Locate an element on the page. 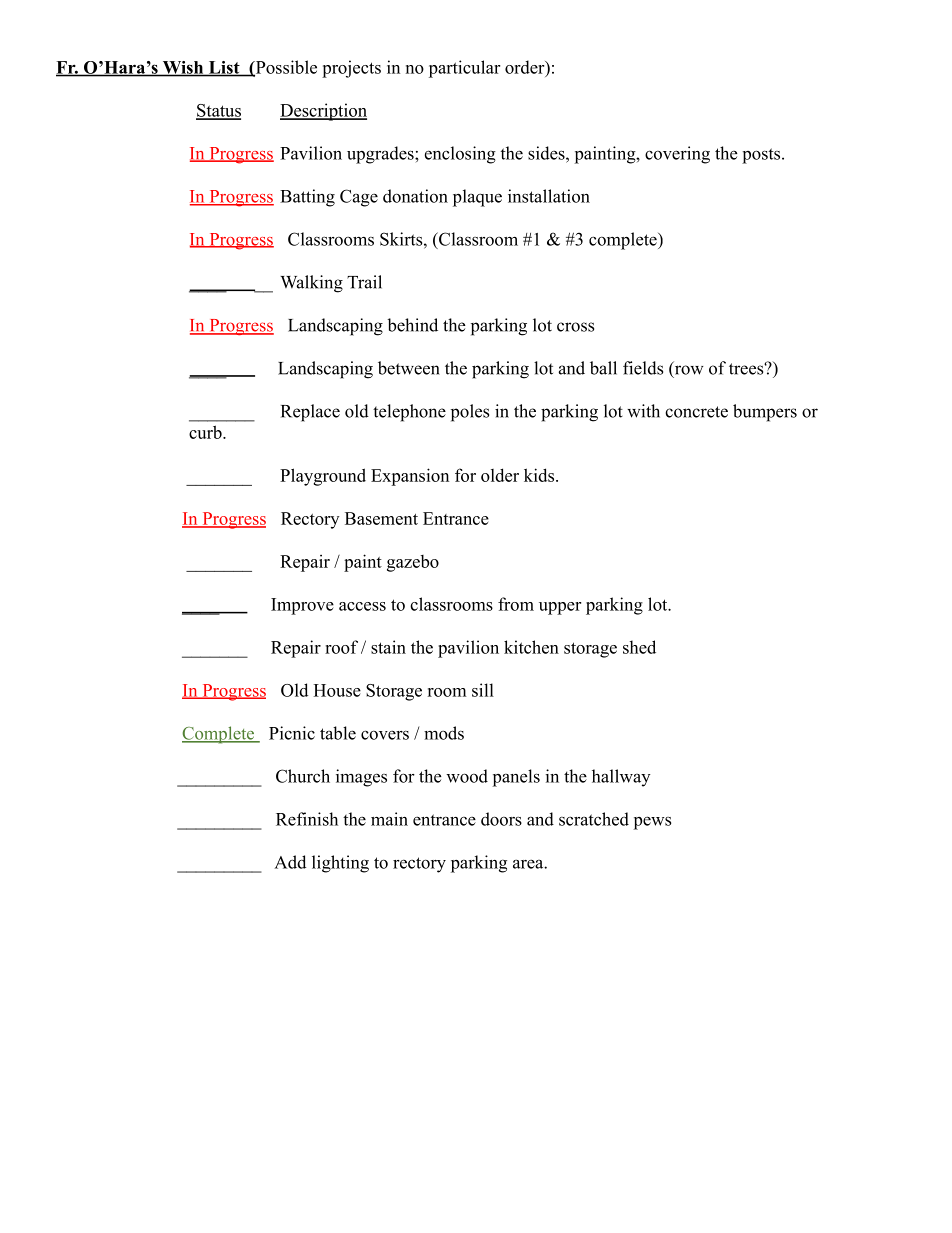 This page has width=952, height=1233. particular is located at coordinates (464, 69).
